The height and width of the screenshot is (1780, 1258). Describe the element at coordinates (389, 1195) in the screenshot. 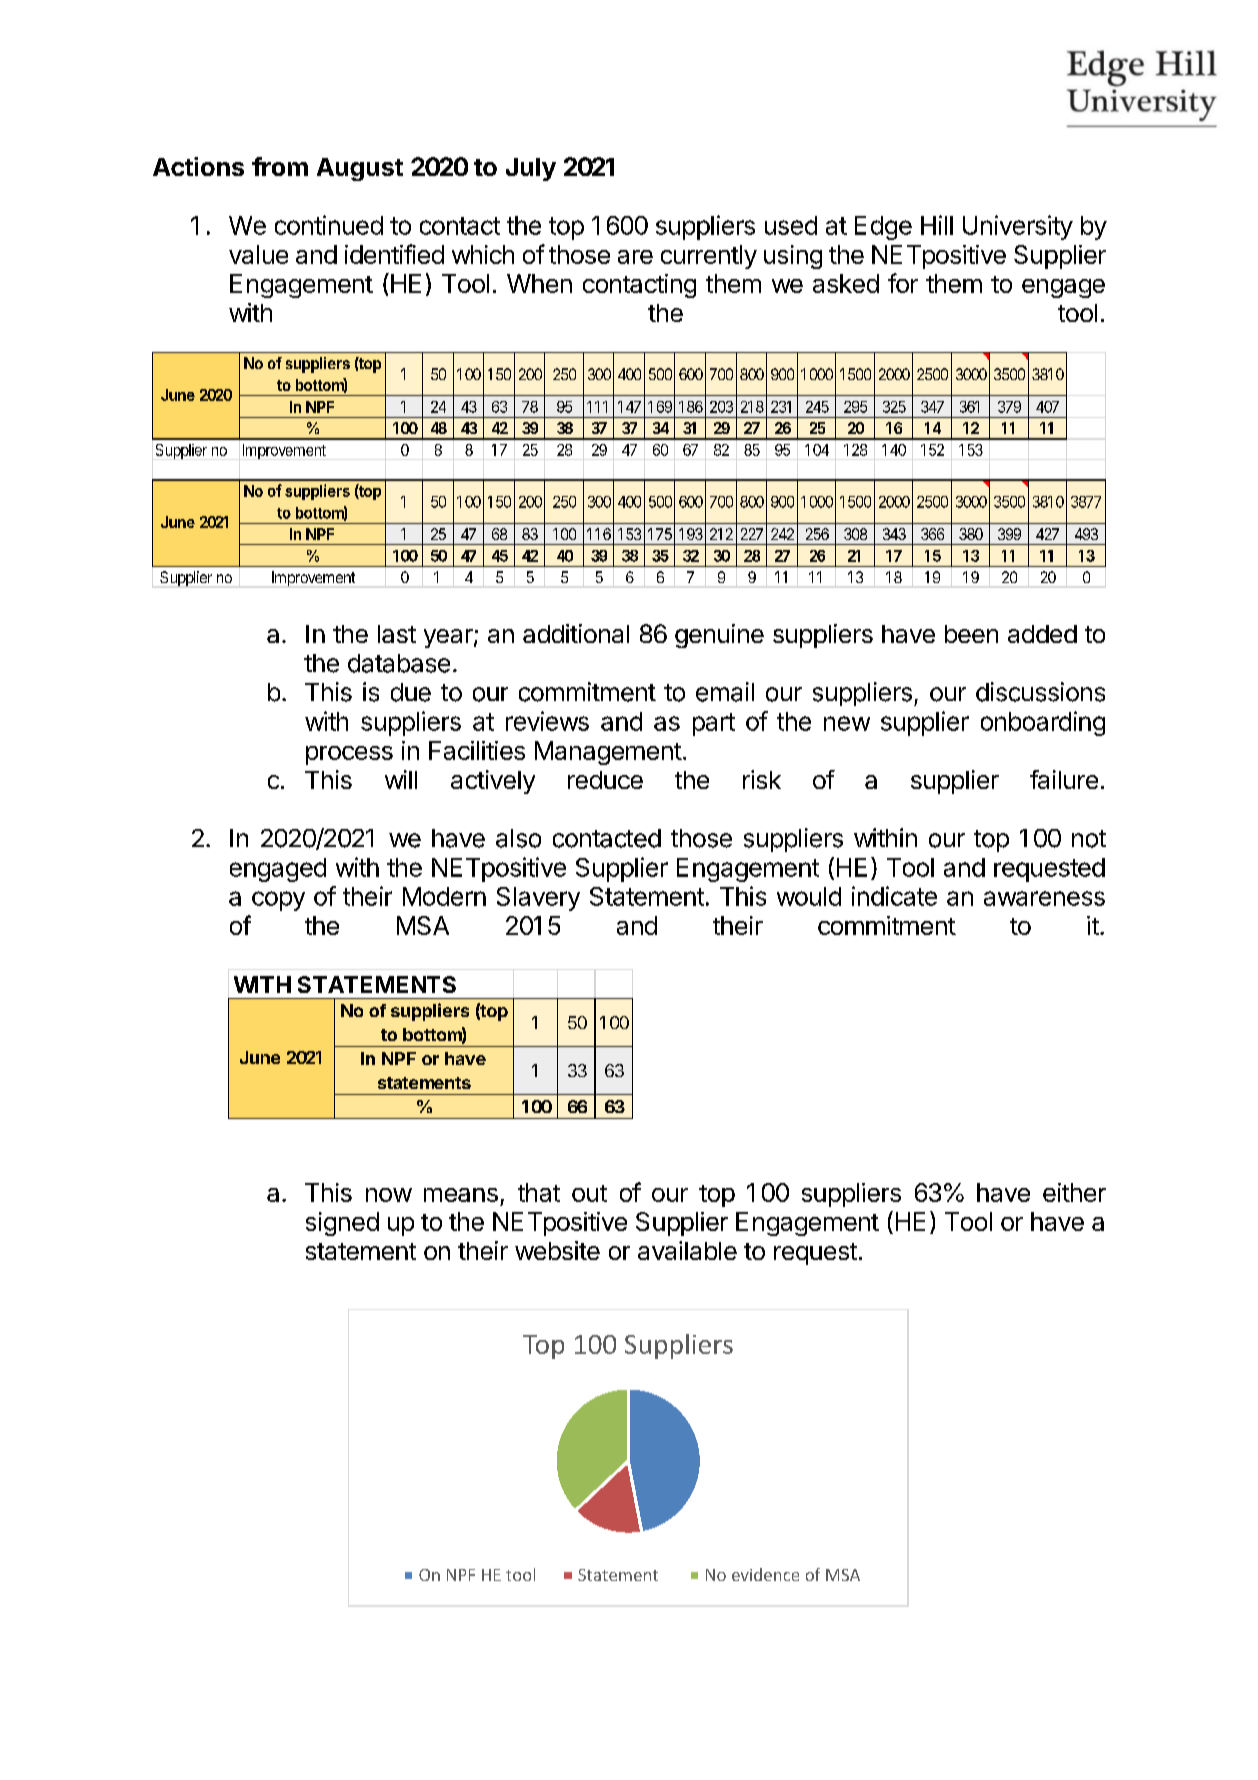

I see `now` at that location.
